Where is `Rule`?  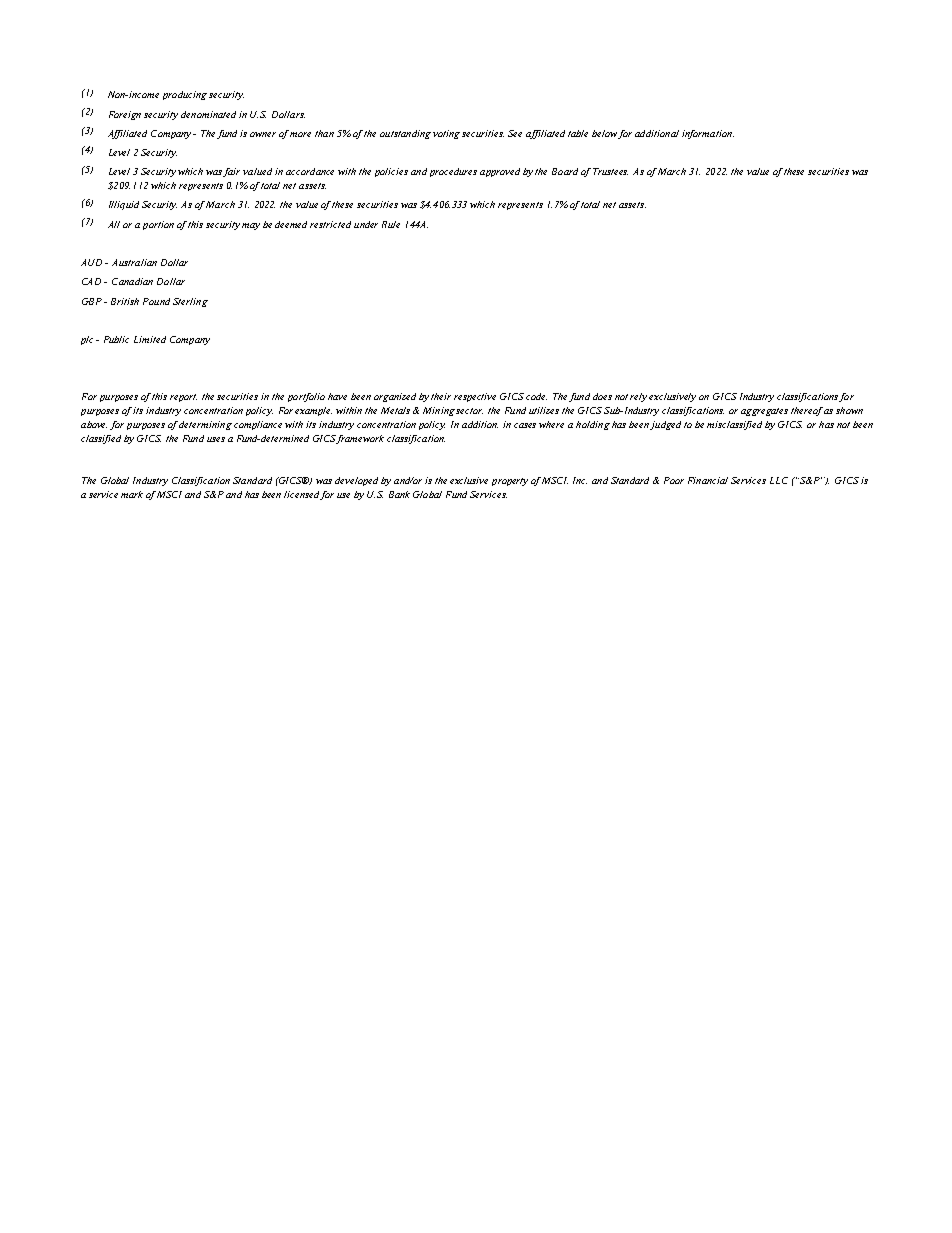
Rule is located at coordinates (391, 224).
